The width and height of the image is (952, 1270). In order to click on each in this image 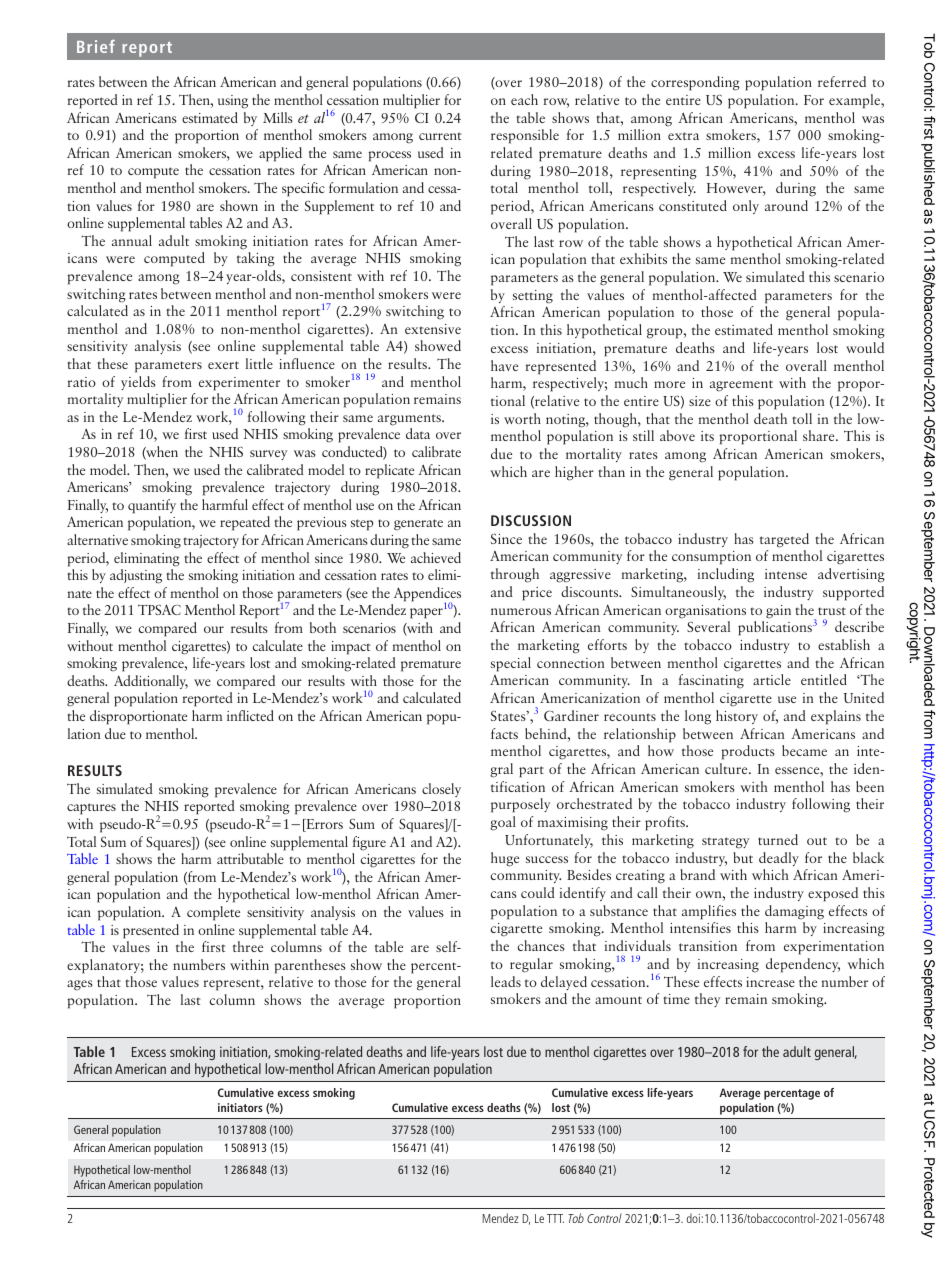, I will do `click(524, 99)`.
